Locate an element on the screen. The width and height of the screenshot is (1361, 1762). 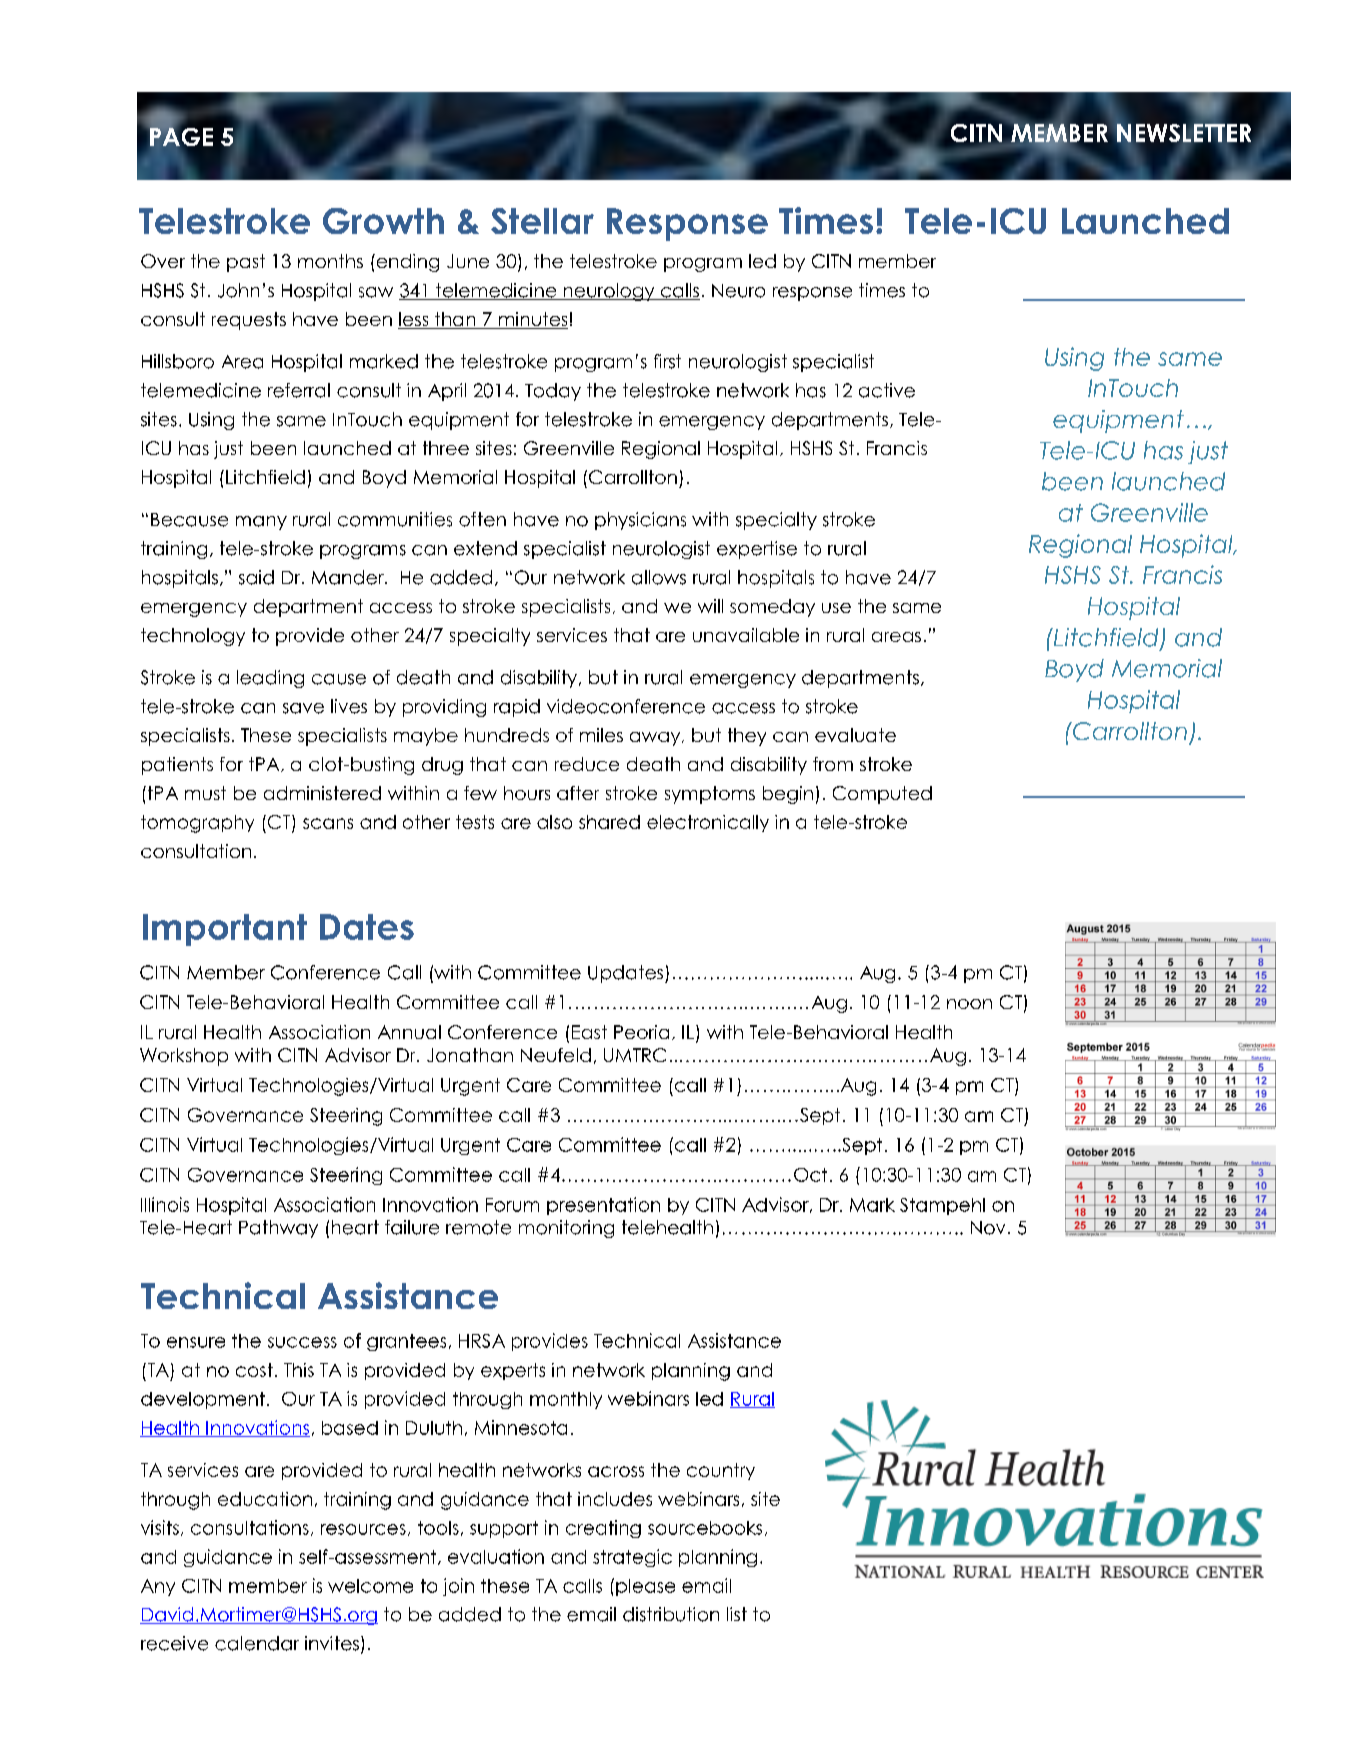
active is located at coordinates (887, 390).
